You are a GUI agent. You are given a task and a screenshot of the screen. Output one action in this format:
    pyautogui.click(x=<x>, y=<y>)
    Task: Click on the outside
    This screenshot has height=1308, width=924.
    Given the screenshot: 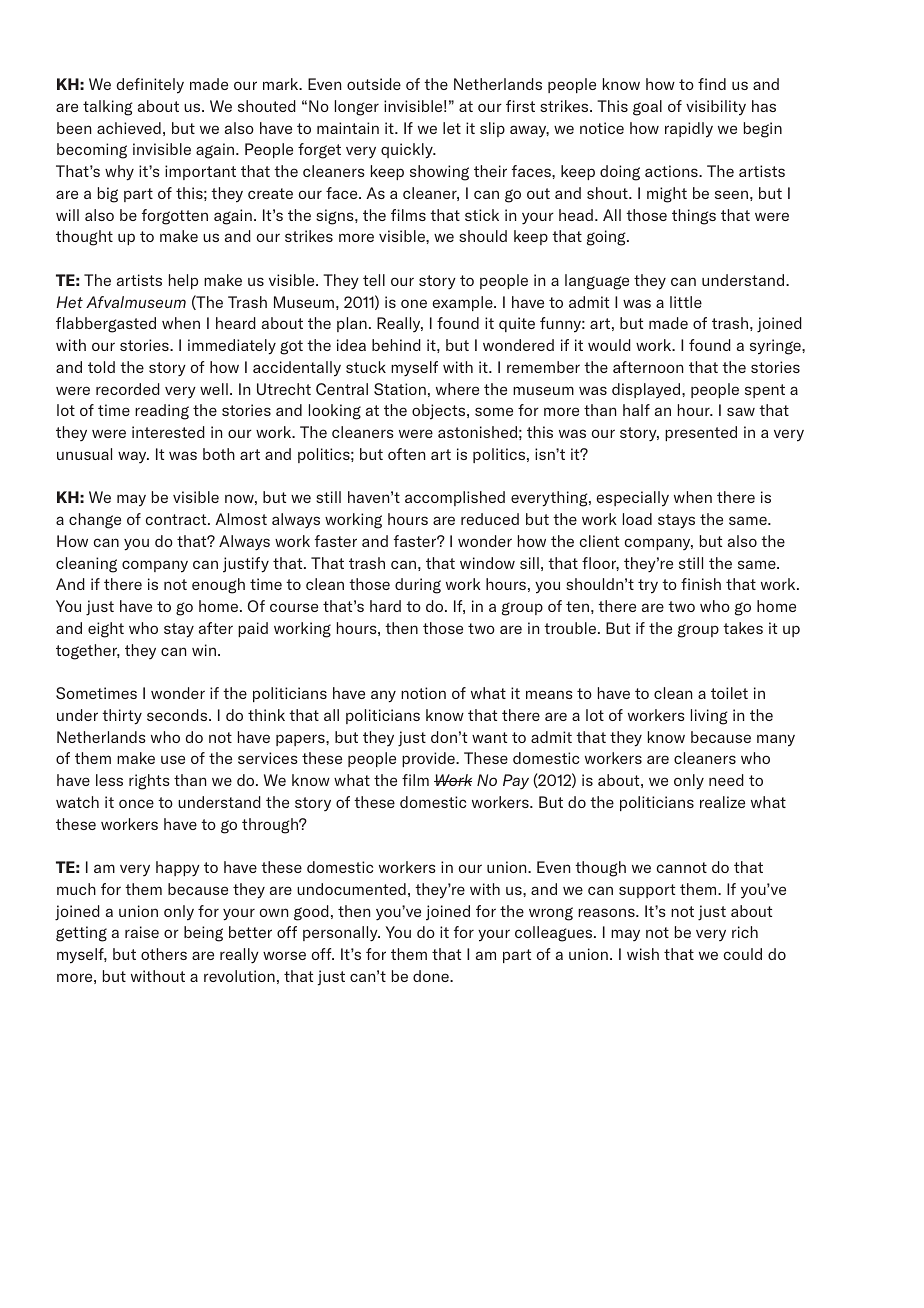 What is the action you would take?
    pyautogui.click(x=374, y=84)
